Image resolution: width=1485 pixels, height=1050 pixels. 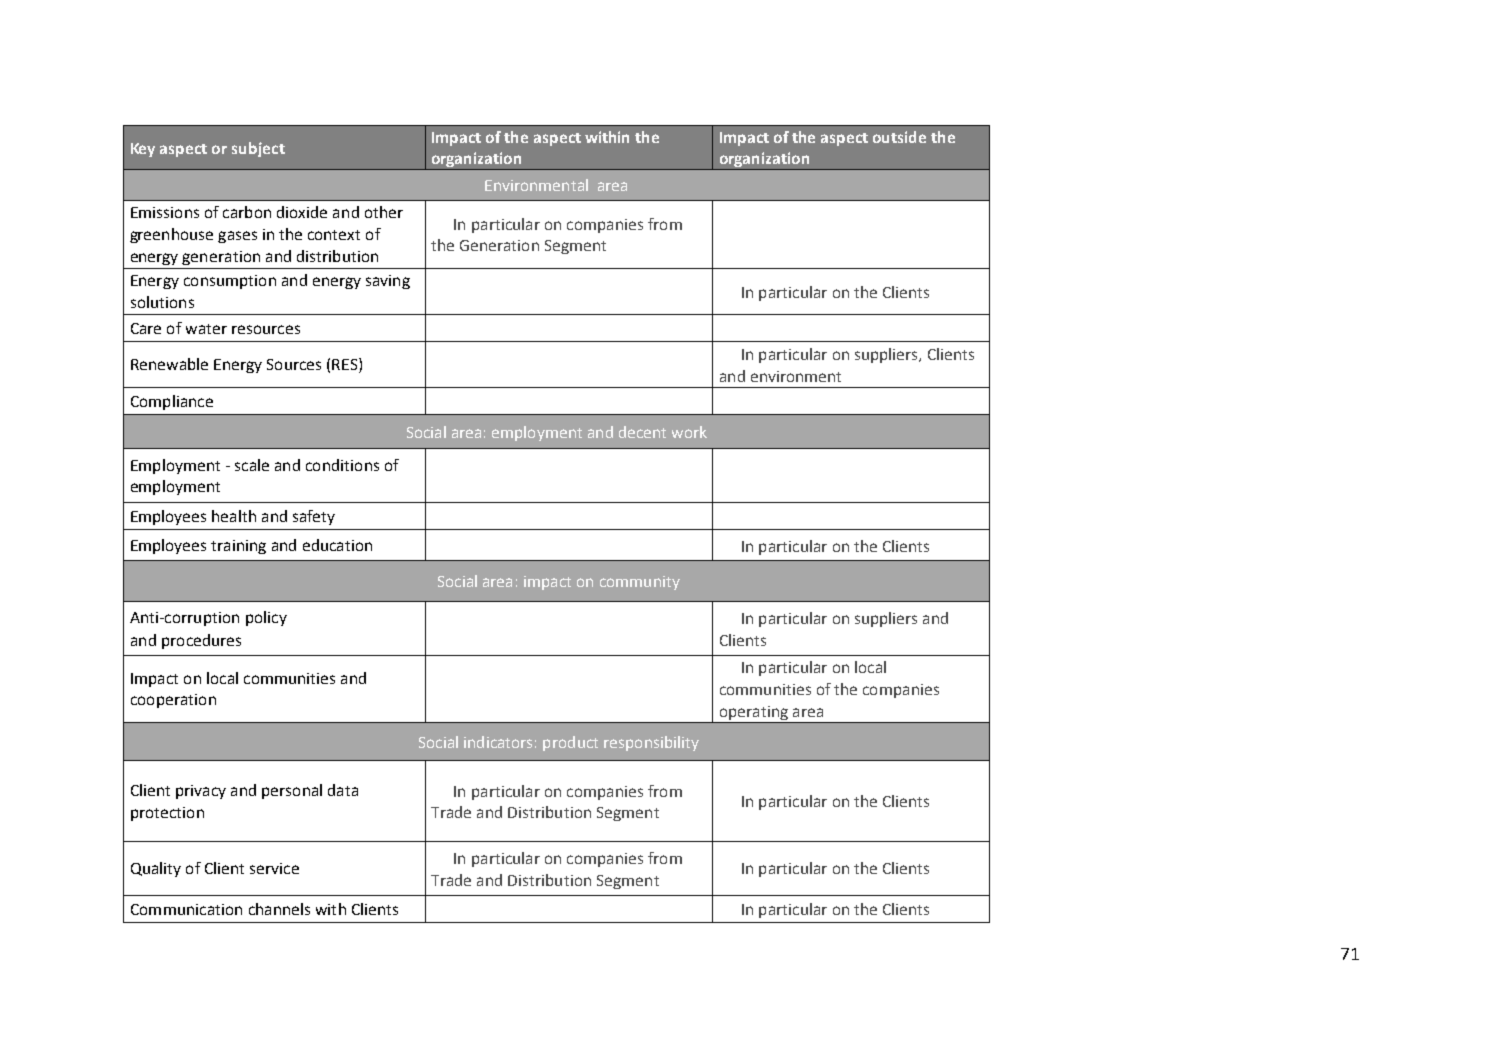 I want to click on service, so click(x=274, y=868).
